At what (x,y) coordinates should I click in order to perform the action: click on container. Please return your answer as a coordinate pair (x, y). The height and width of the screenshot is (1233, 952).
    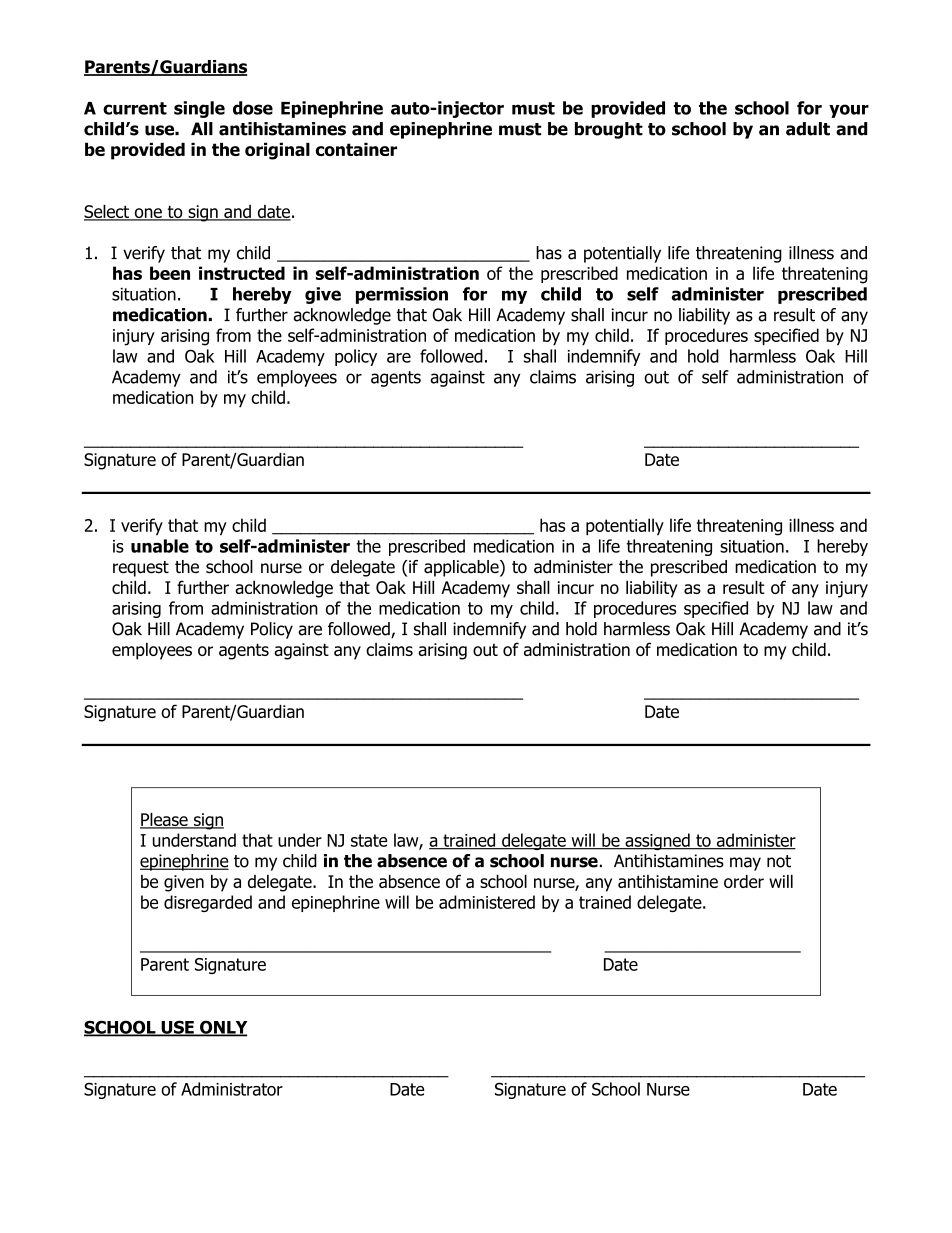
    Looking at the image, I should click on (356, 149).
